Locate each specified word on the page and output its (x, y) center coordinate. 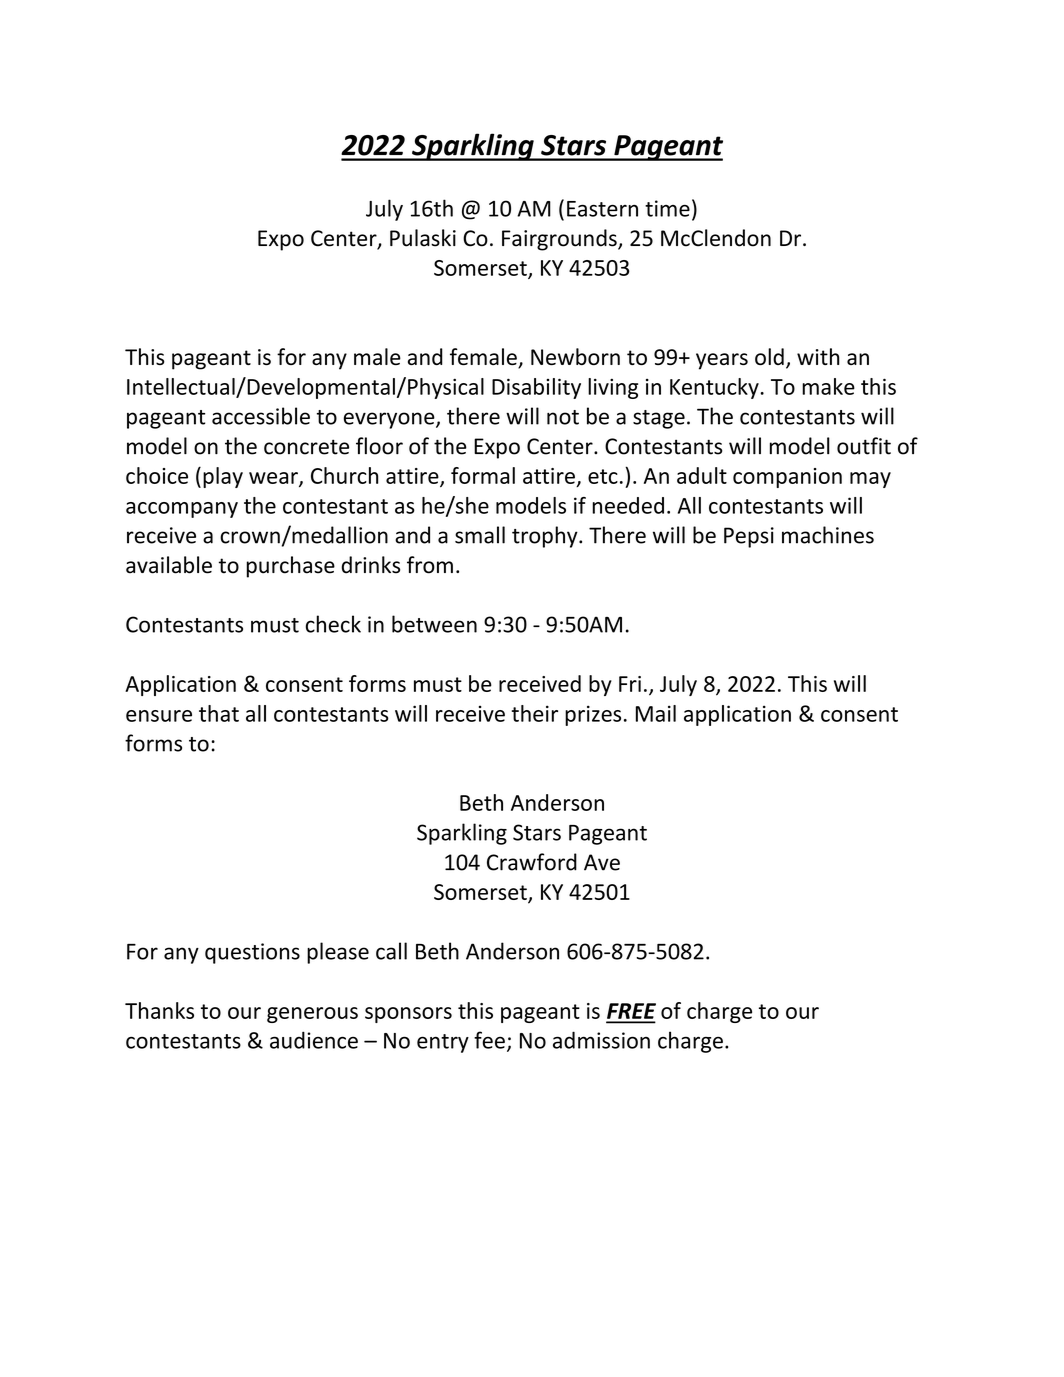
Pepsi (749, 537)
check (333, 624)
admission (601, 1040)
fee (489, 1040)
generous (312, 1015)
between (434, 624)
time (667, 208)
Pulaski (423, 238)
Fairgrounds (560, 240)
